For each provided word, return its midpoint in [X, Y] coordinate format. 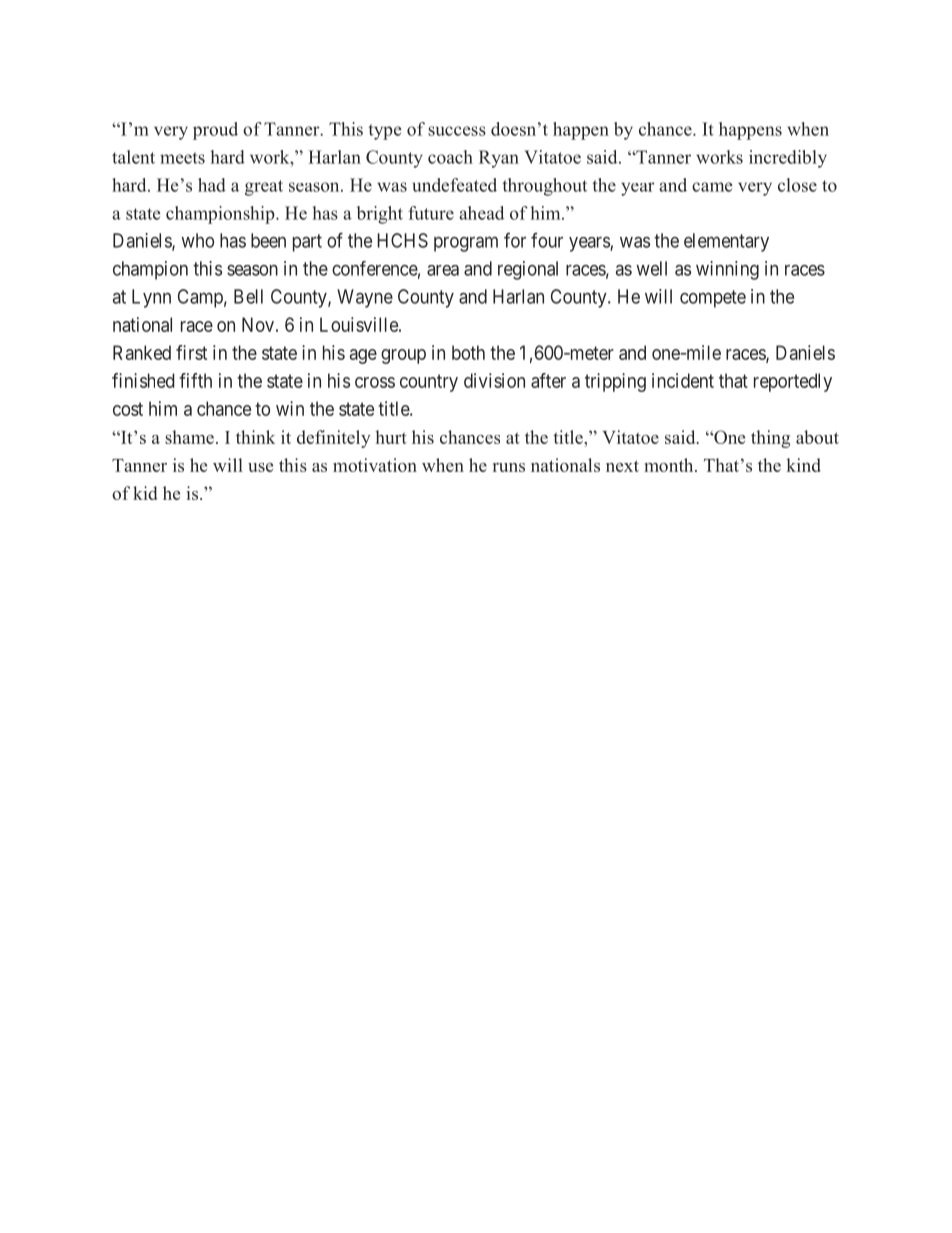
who [197, 240]
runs [509, 467]
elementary [726, 242]
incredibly [788, 159]
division [494, 380]
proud [215, 131]
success [457, 131]
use [260, 467]
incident [683, 380]
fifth [195, 380]
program [466, 244]
